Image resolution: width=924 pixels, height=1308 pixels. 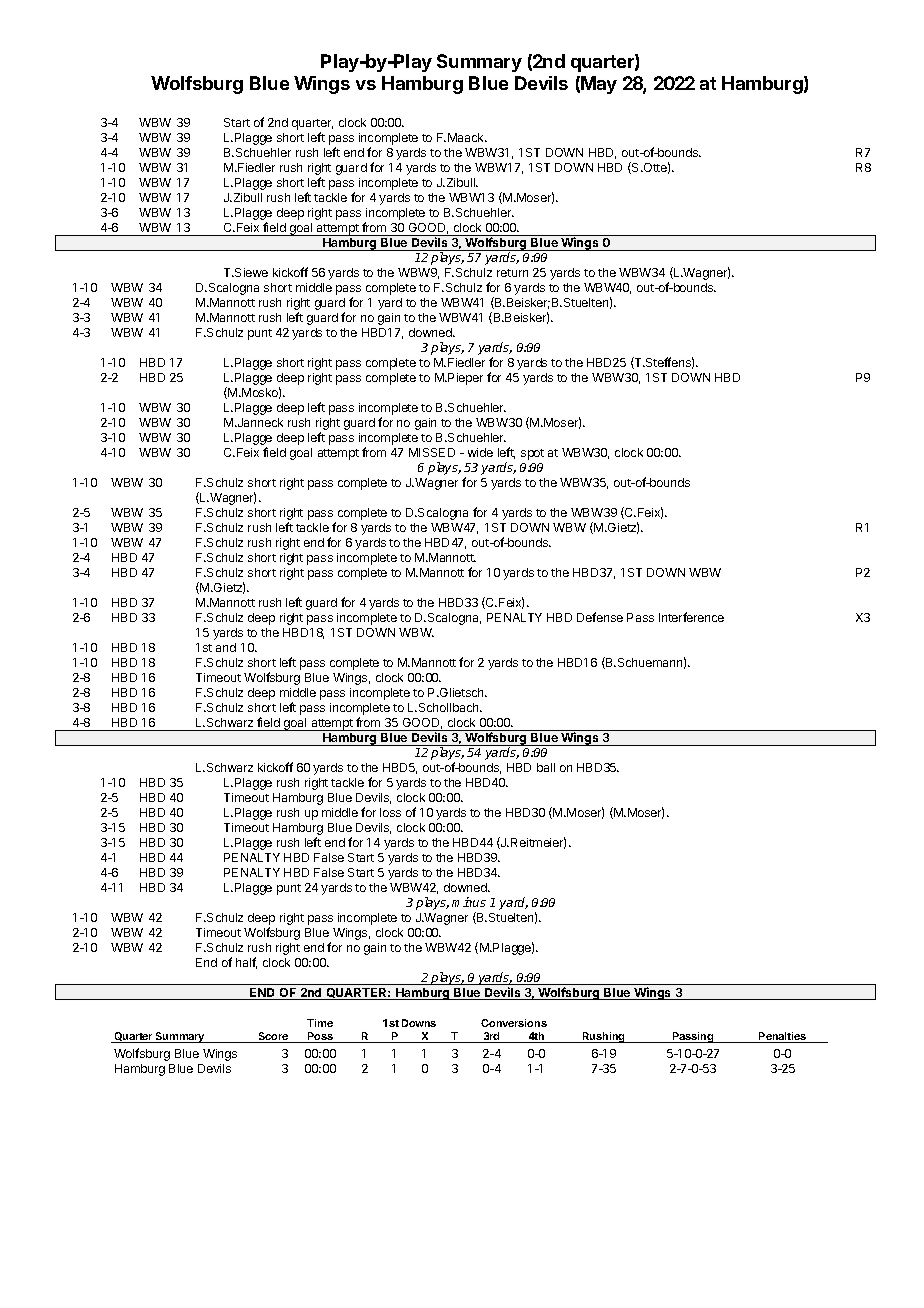 What do you see at coordinates (469, 902) in the page?
I see `minus` at bounding box center [469, 902].
